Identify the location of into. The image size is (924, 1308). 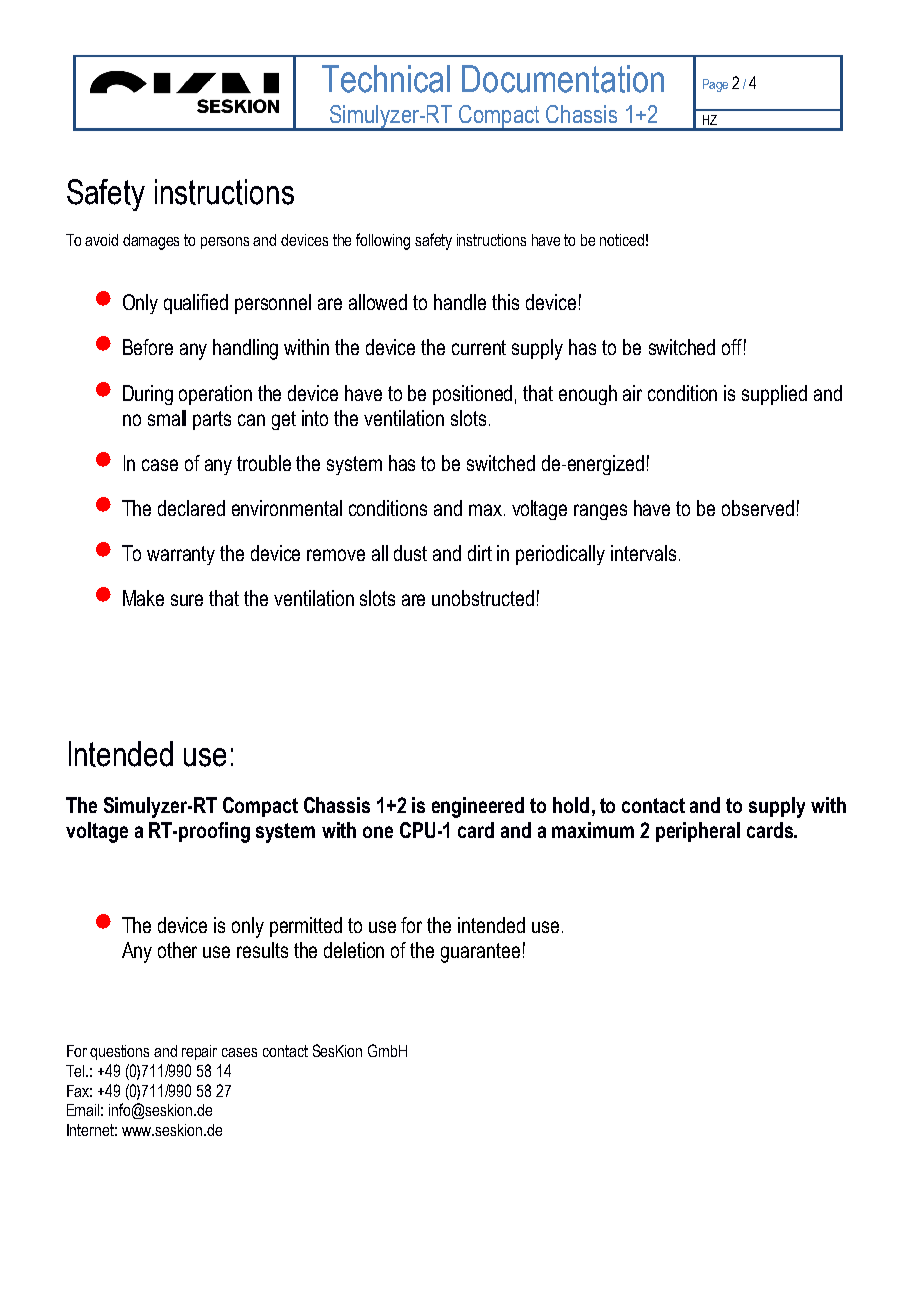
(315, 418).
